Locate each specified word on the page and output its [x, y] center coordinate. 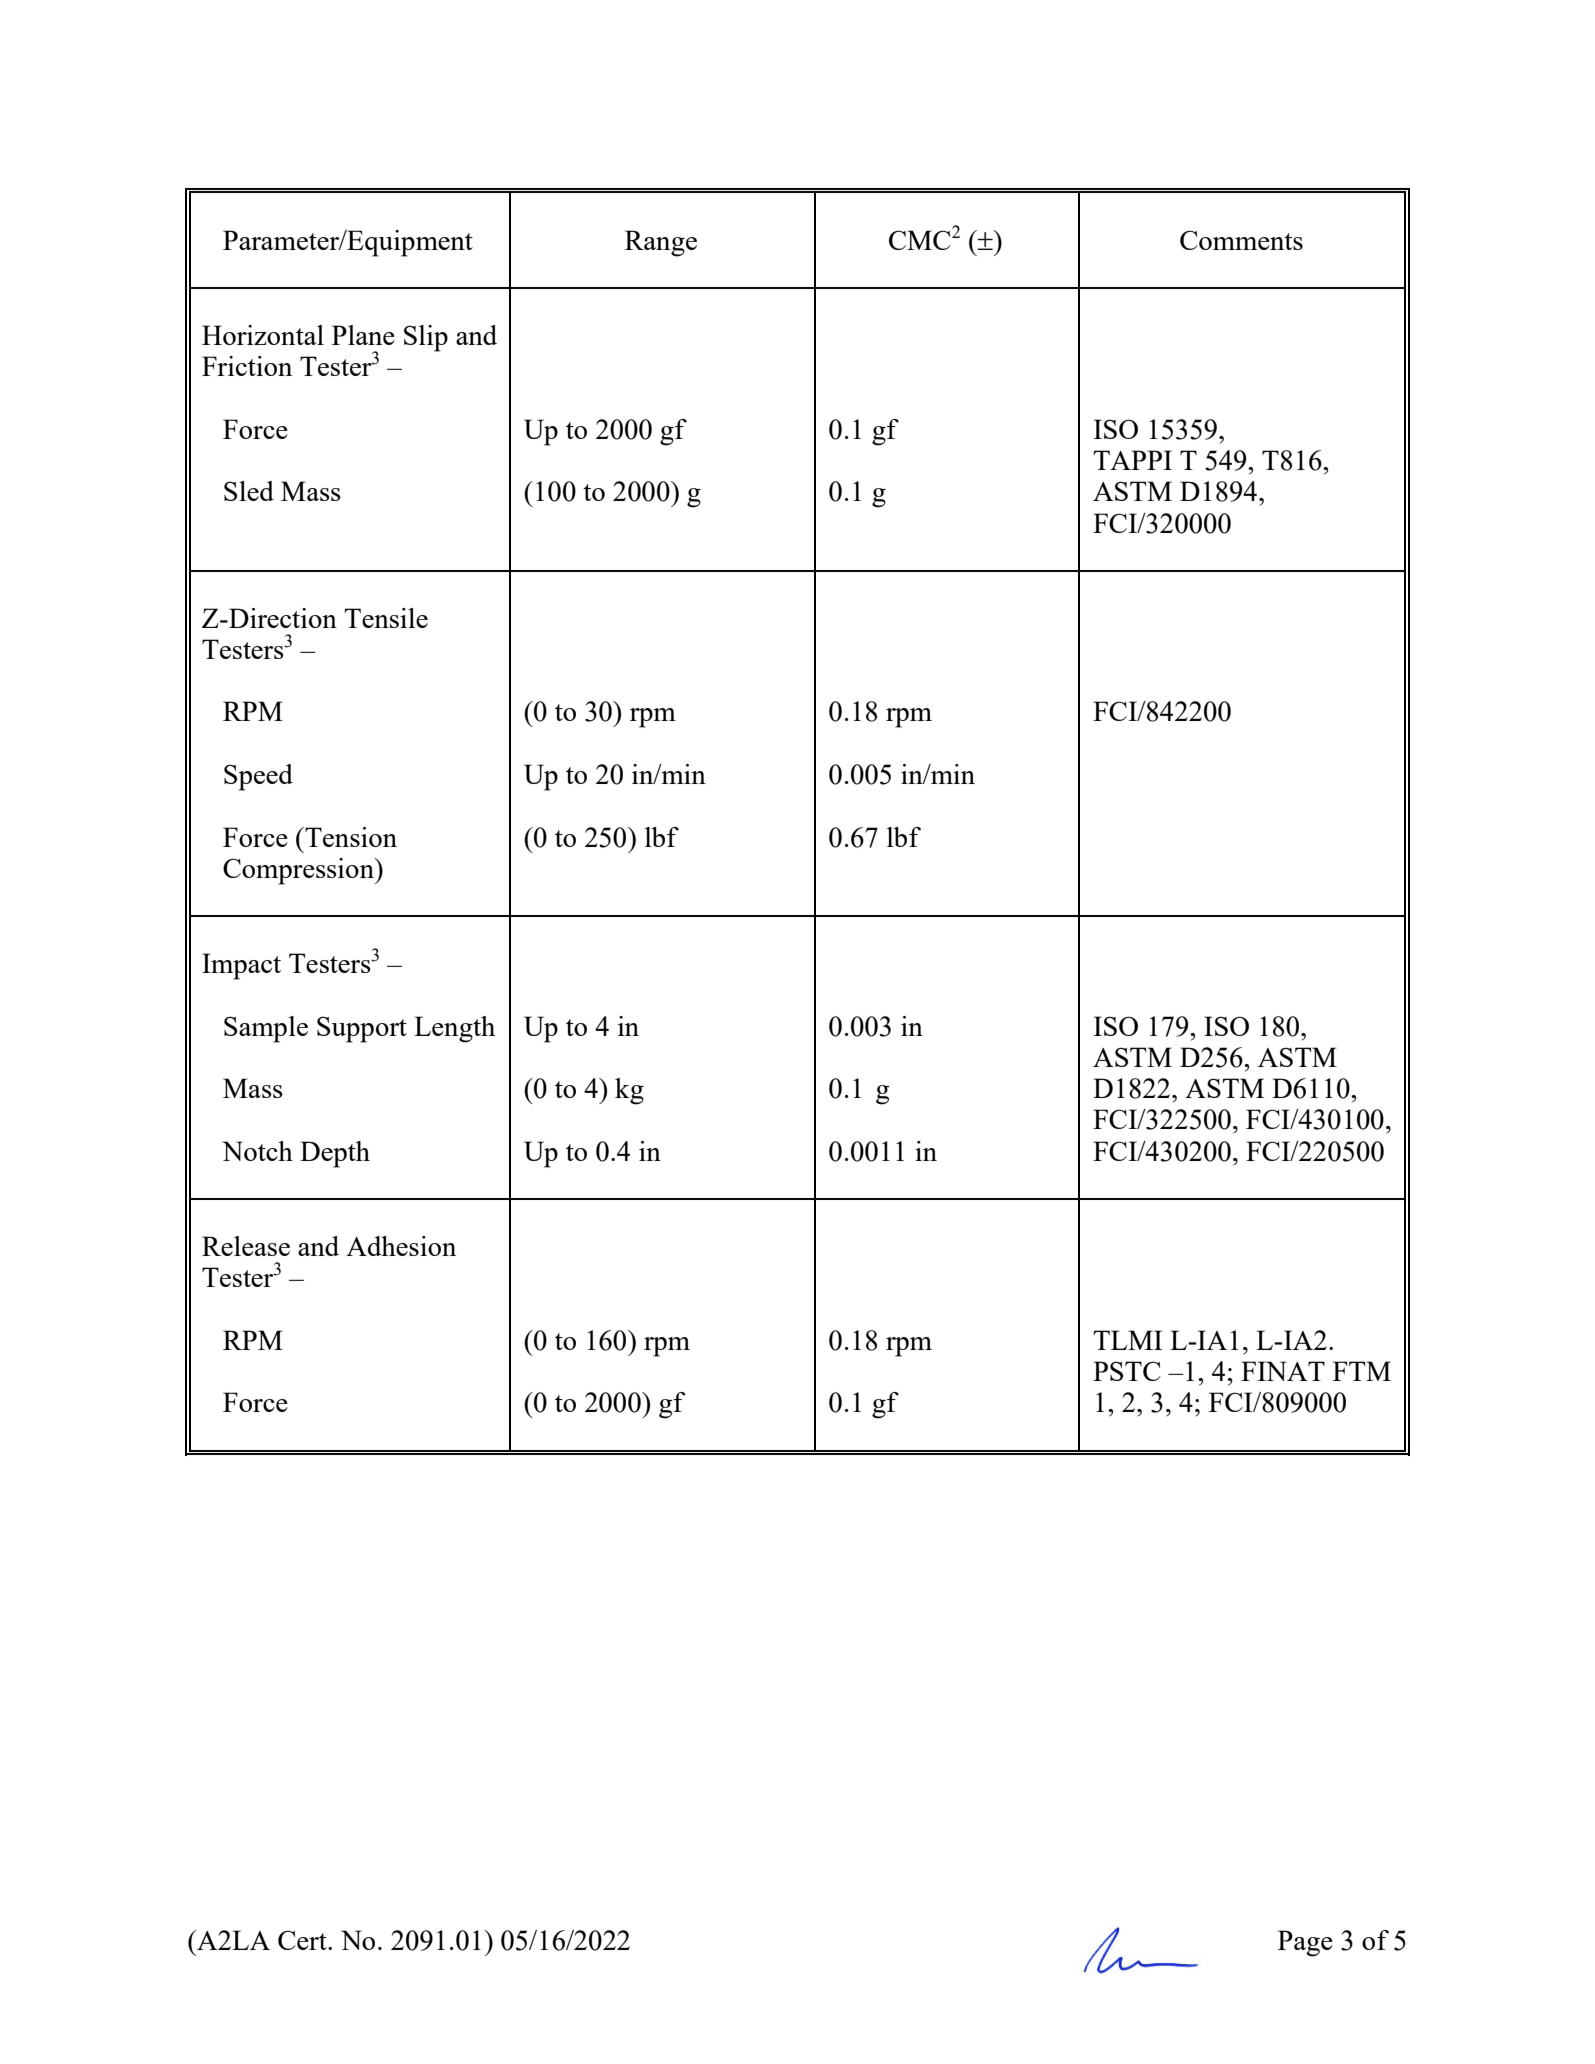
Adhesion [401, 1246]
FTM [1362, 1371]
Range [661, 243]
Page [1305, 1943]
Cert [303, 1940]
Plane [363, 335]
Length [454, 1029]
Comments [1241, 240]
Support [362, 1029]
